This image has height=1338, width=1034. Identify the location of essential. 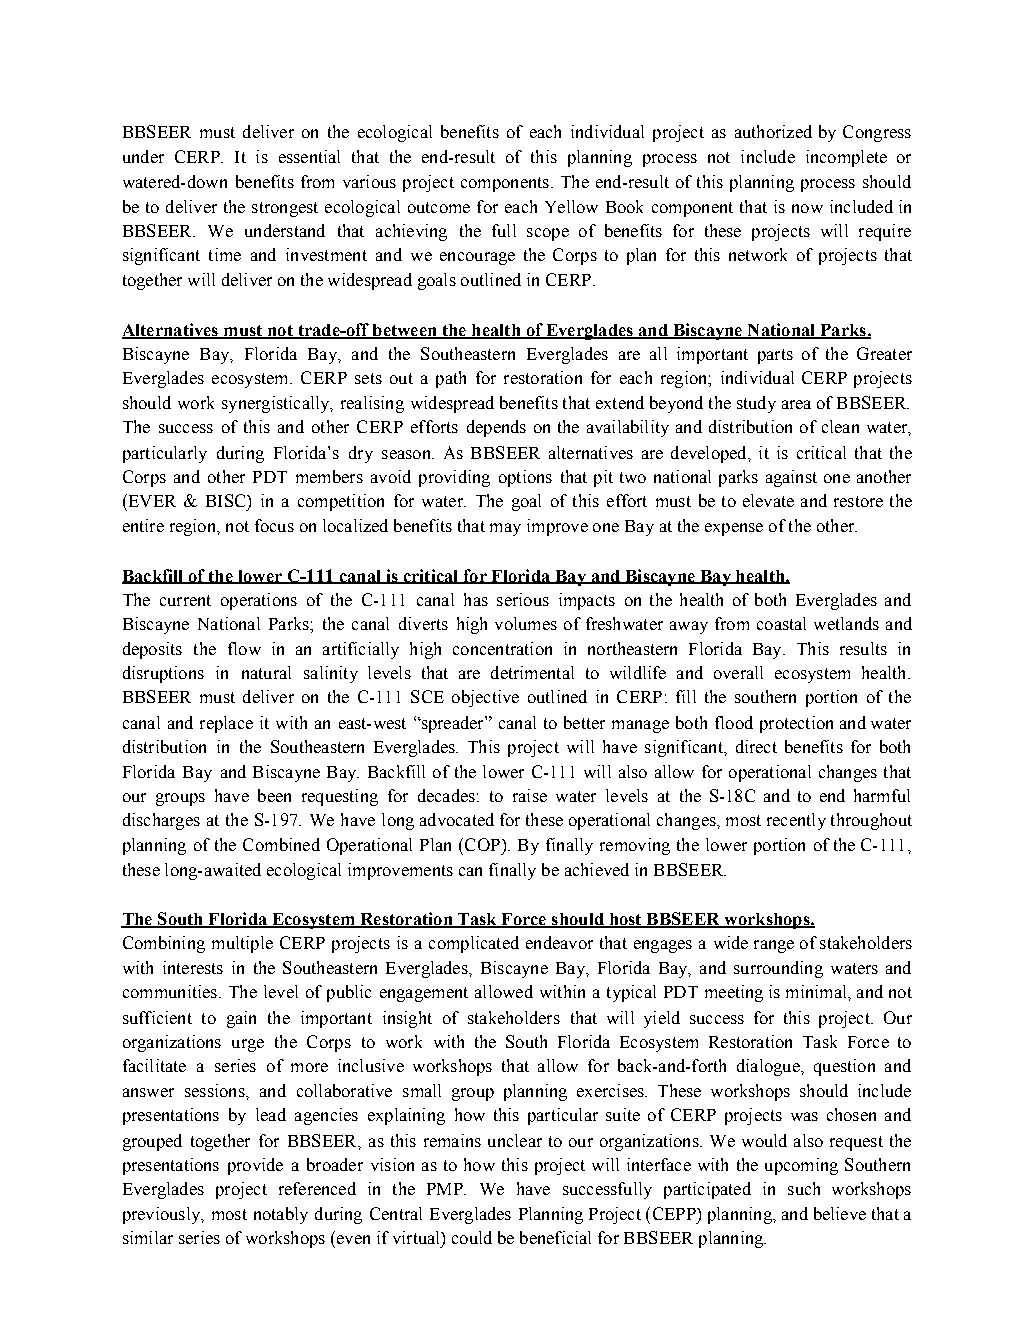
(309, 156).
